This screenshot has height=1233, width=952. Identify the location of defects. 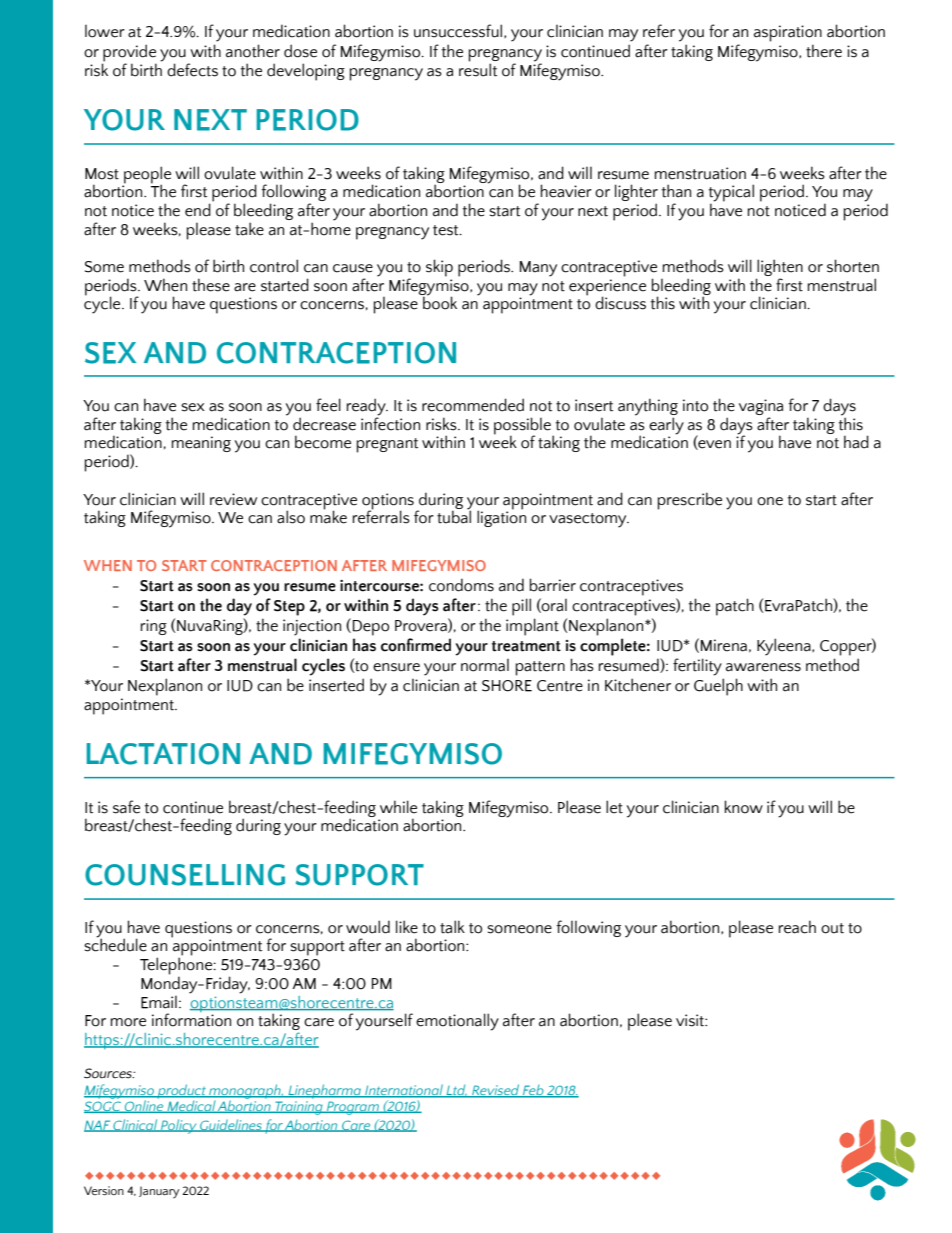
(192, 70).
